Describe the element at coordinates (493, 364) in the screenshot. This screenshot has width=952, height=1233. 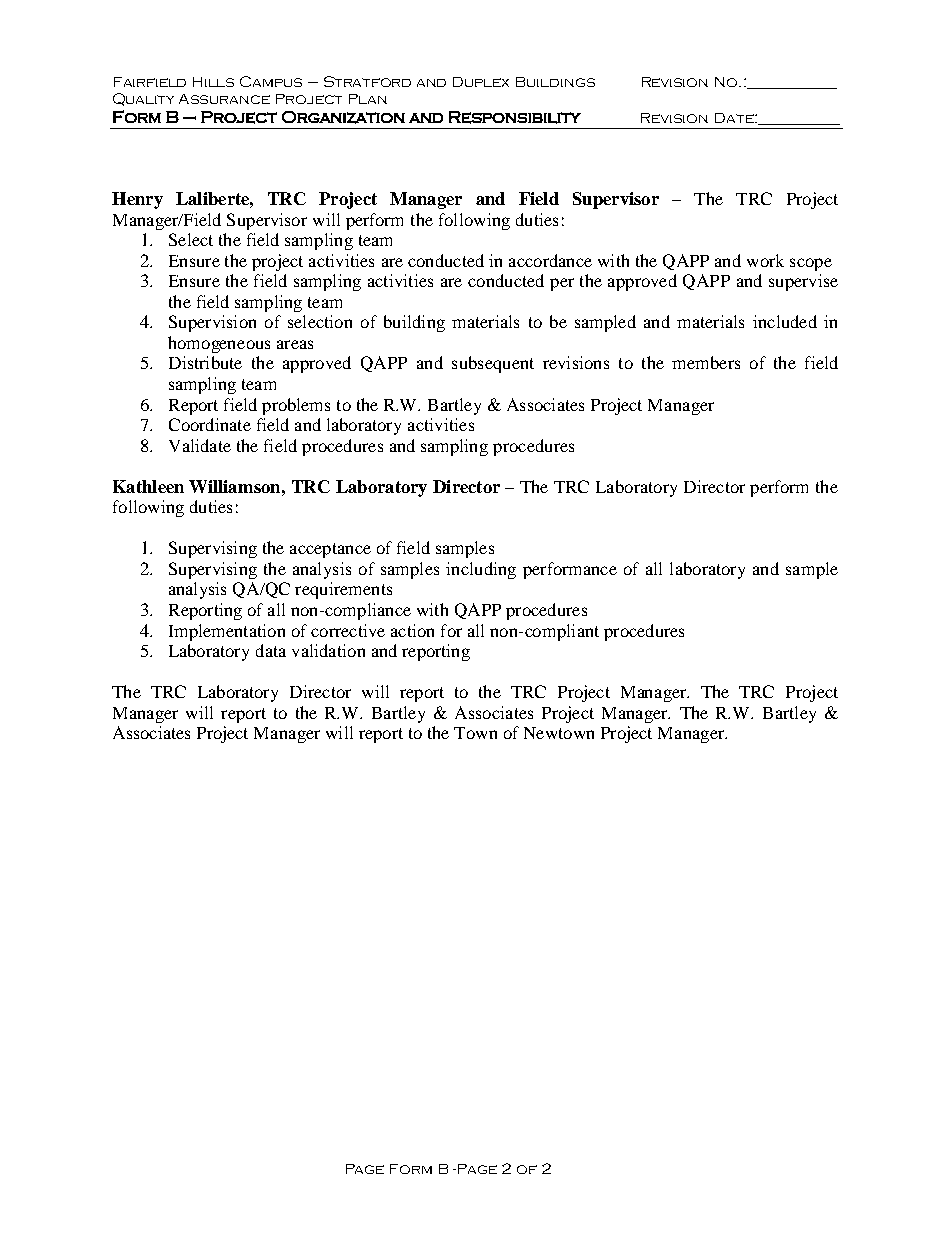
I see `subsequent` at that location.
